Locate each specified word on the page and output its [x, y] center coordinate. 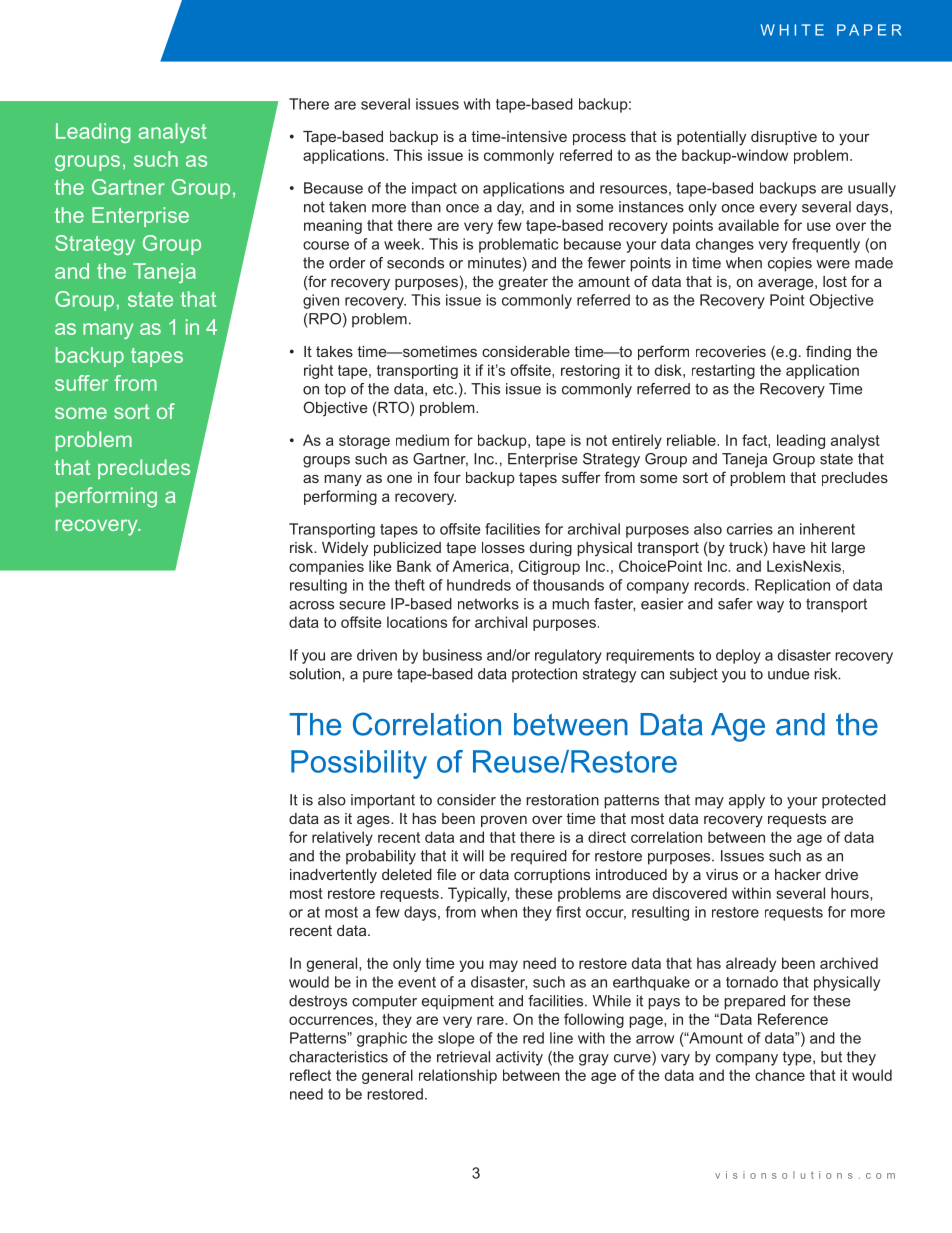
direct [607, 837]
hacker [798, 874]
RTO [393, 407]
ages [374, 822]
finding [828, 353]
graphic [382, 1039]
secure [362, 605]
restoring [590, 371]
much [570, 604]
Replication [792, 586]
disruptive [784, 138]
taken [347, 207]
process [599, 139]
